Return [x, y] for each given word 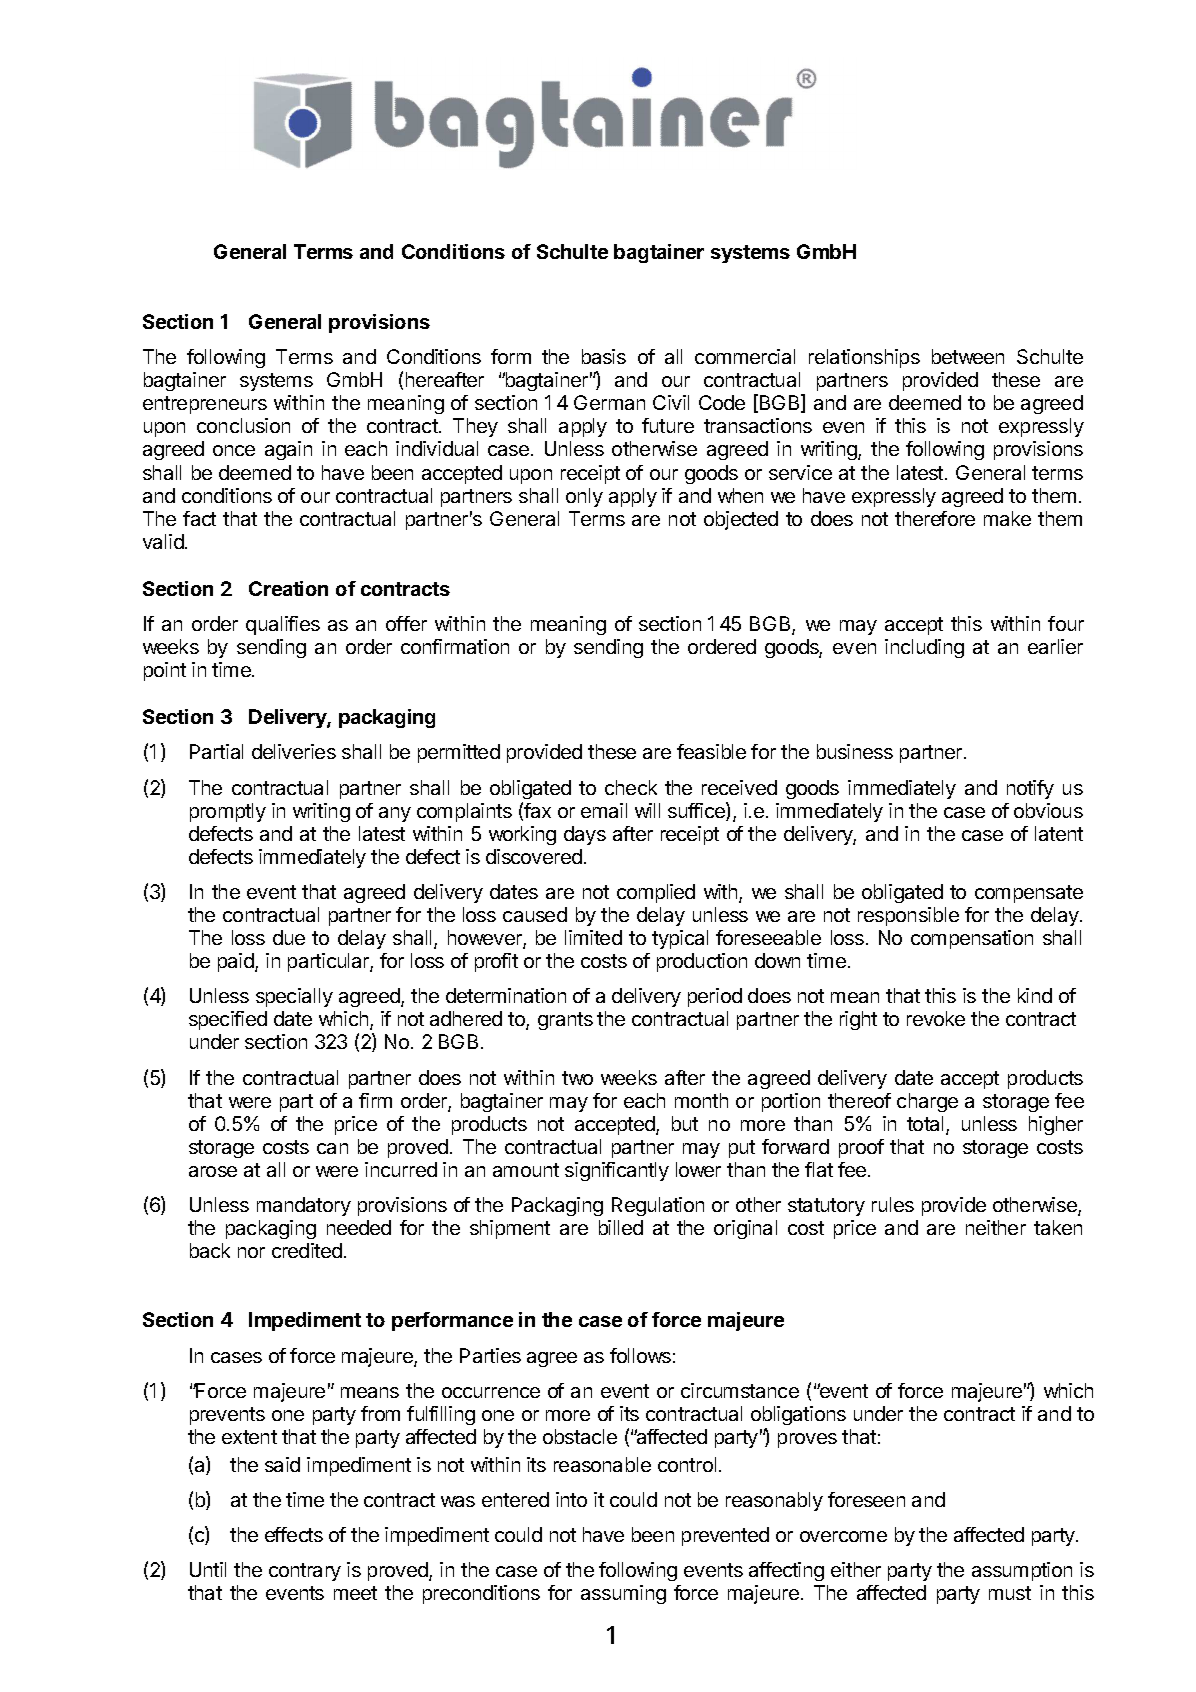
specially [294, 997]
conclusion [243, 425]
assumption [1022, 1571]
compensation [972, 939]
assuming [623, 1594]
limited [593, 937]
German [609, 402]
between [968, 356]
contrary [305, 1572]
